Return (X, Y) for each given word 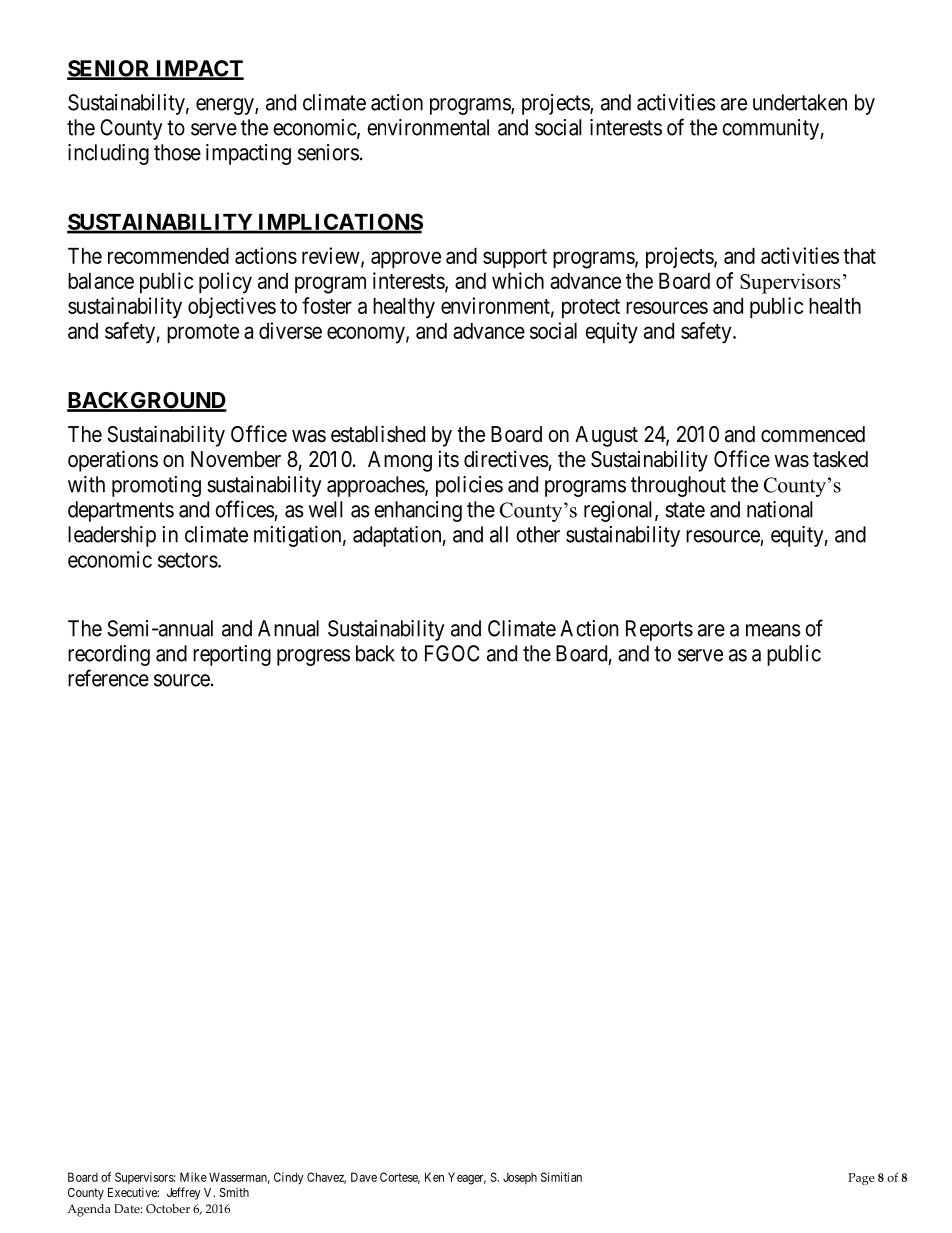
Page (861, 1179)
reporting (232, 655)
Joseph (520, 1178)
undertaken (800, 102)
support (515, 259)
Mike (193, 1177)
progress (313, 657)
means (773, 630)
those (177, 152)
